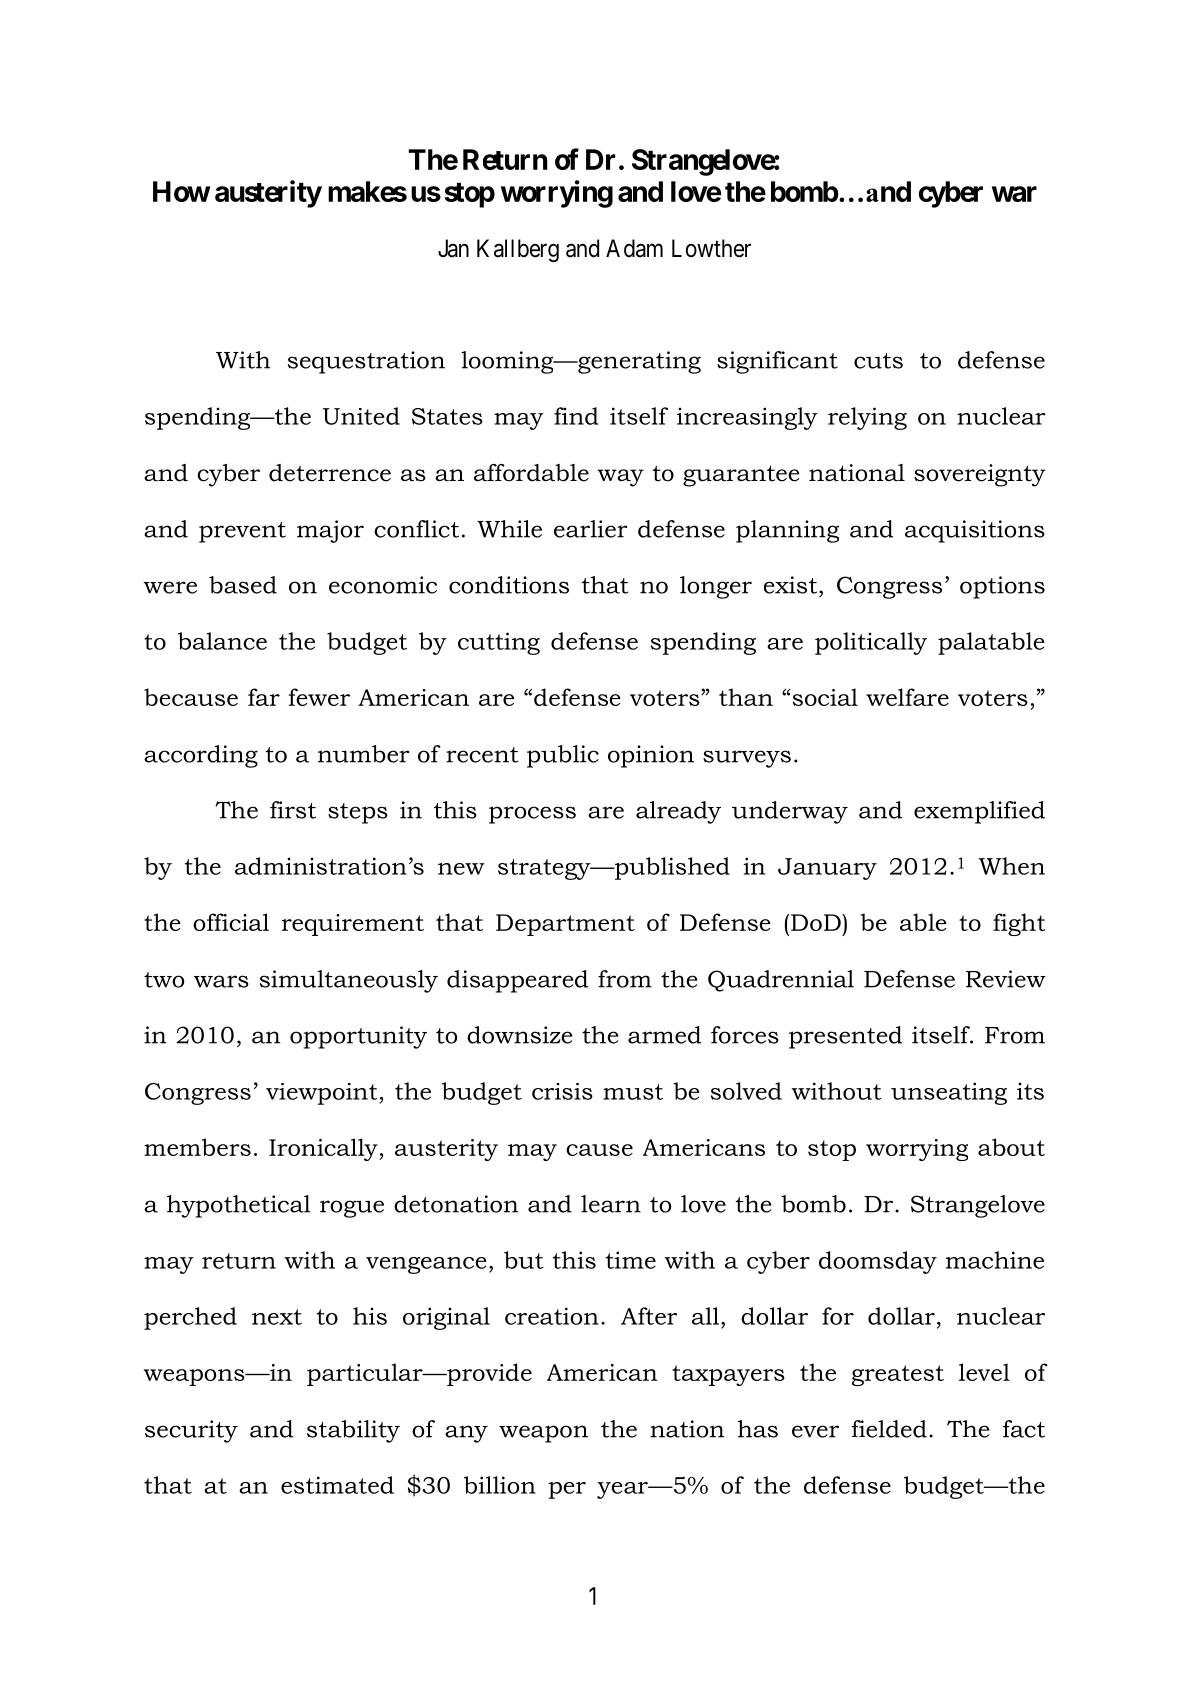 The height and width of the page is (1681, 1189). What do you see at coordinates (319, 697) in the page?
I see `fewer` at bounding box center [319, 697].
